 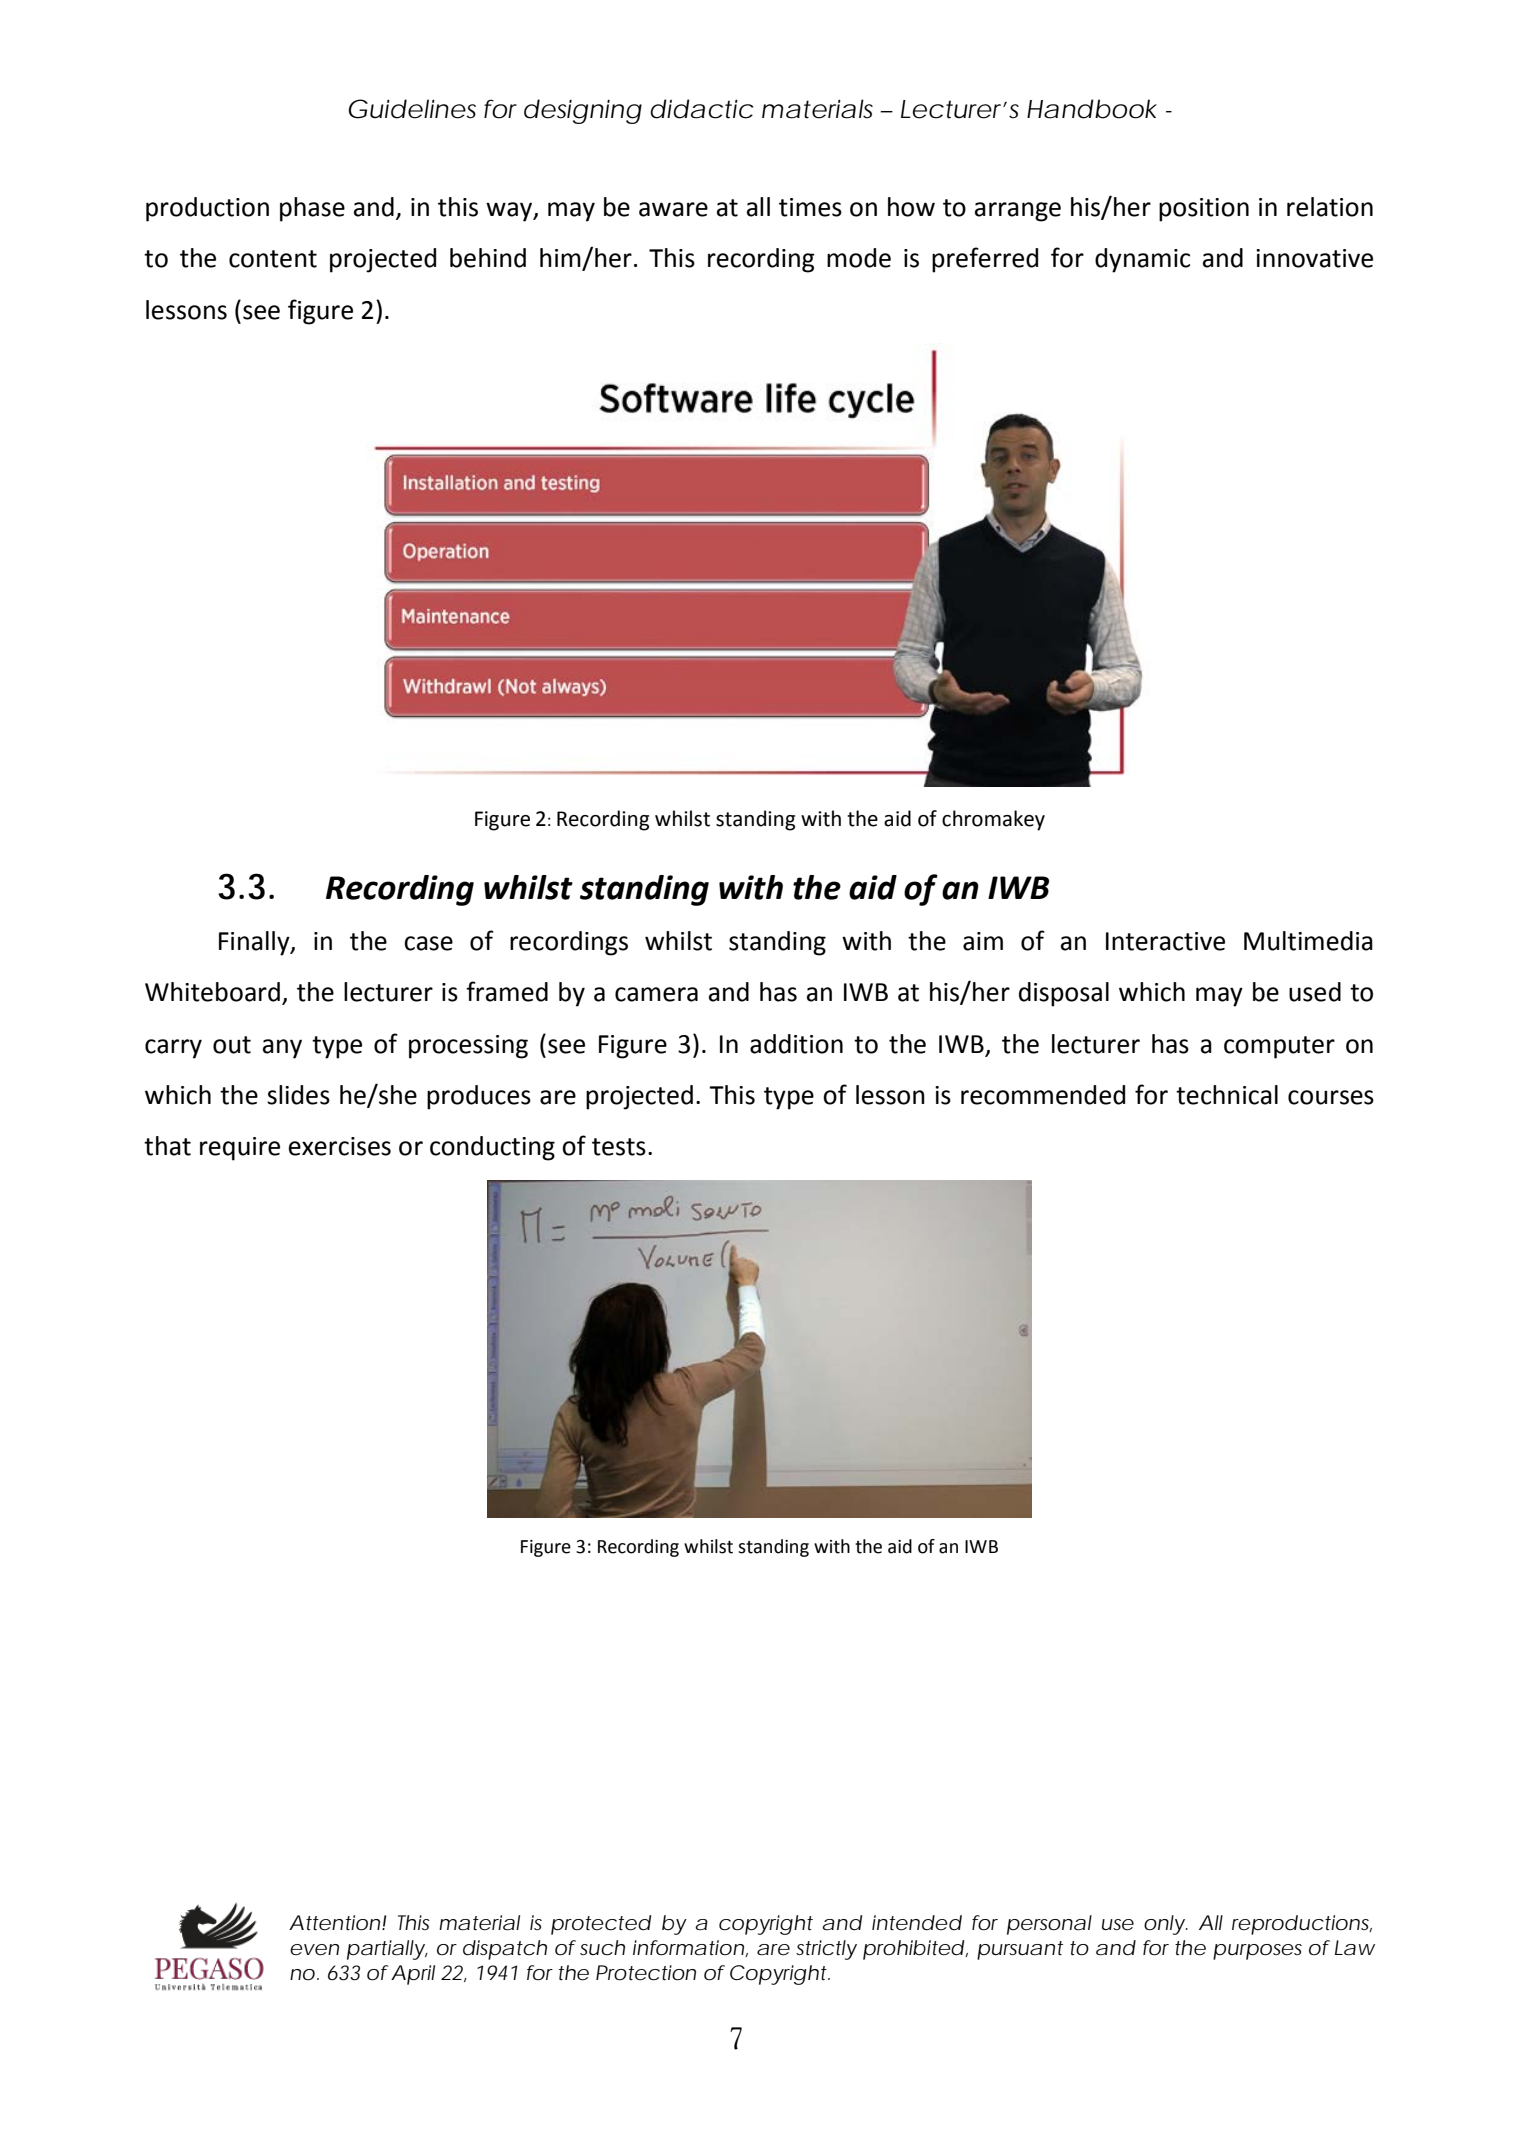 I want to click on position, so click(x=1204, y=210).
